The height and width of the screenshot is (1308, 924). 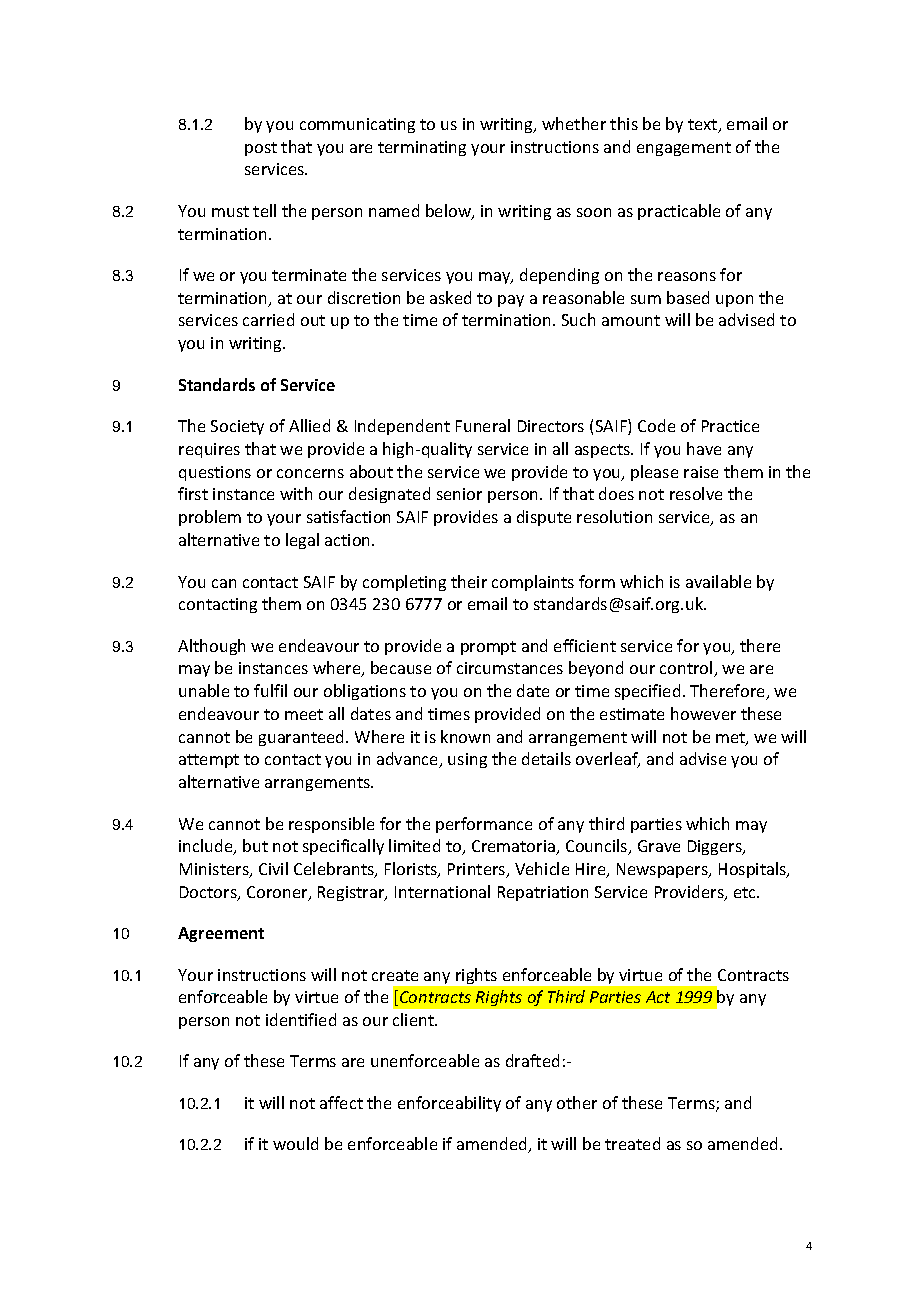 What do you see at coordinates (450, 297) in the screenshot?
I see `asked` at bounding box center [450, 297].
